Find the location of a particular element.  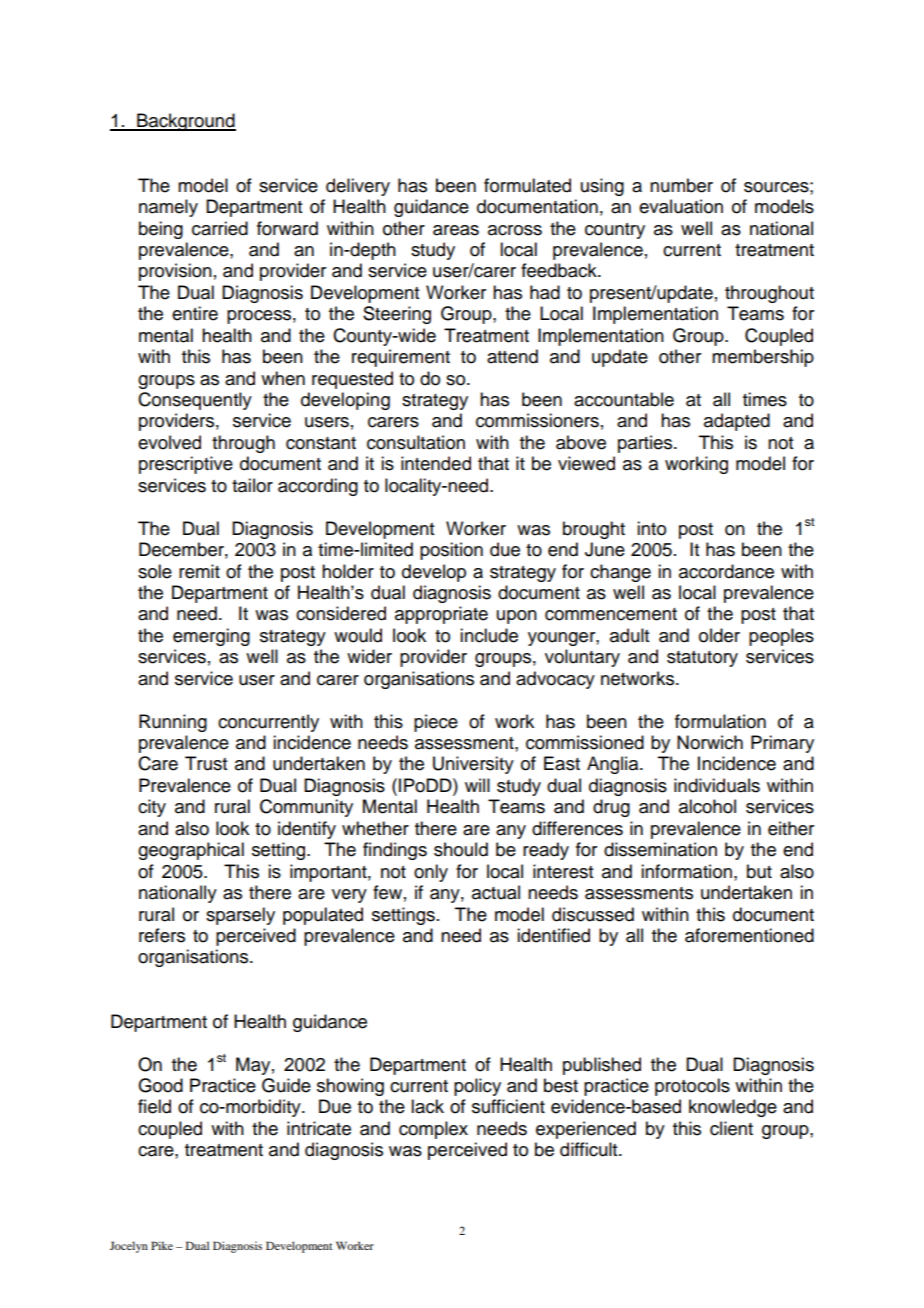

emerging is located at coordinates (211, 637).
